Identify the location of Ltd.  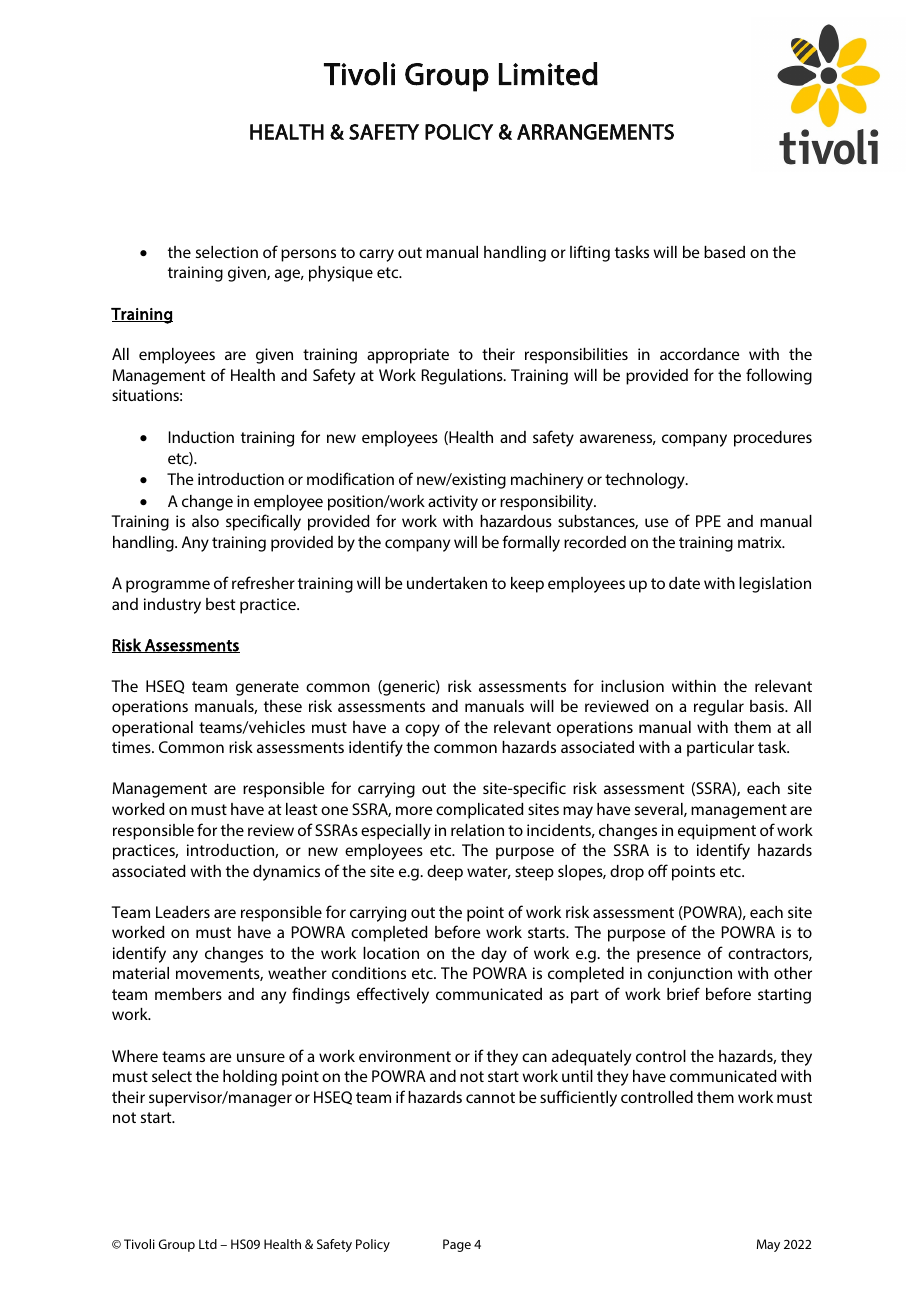
(208, 1244).
